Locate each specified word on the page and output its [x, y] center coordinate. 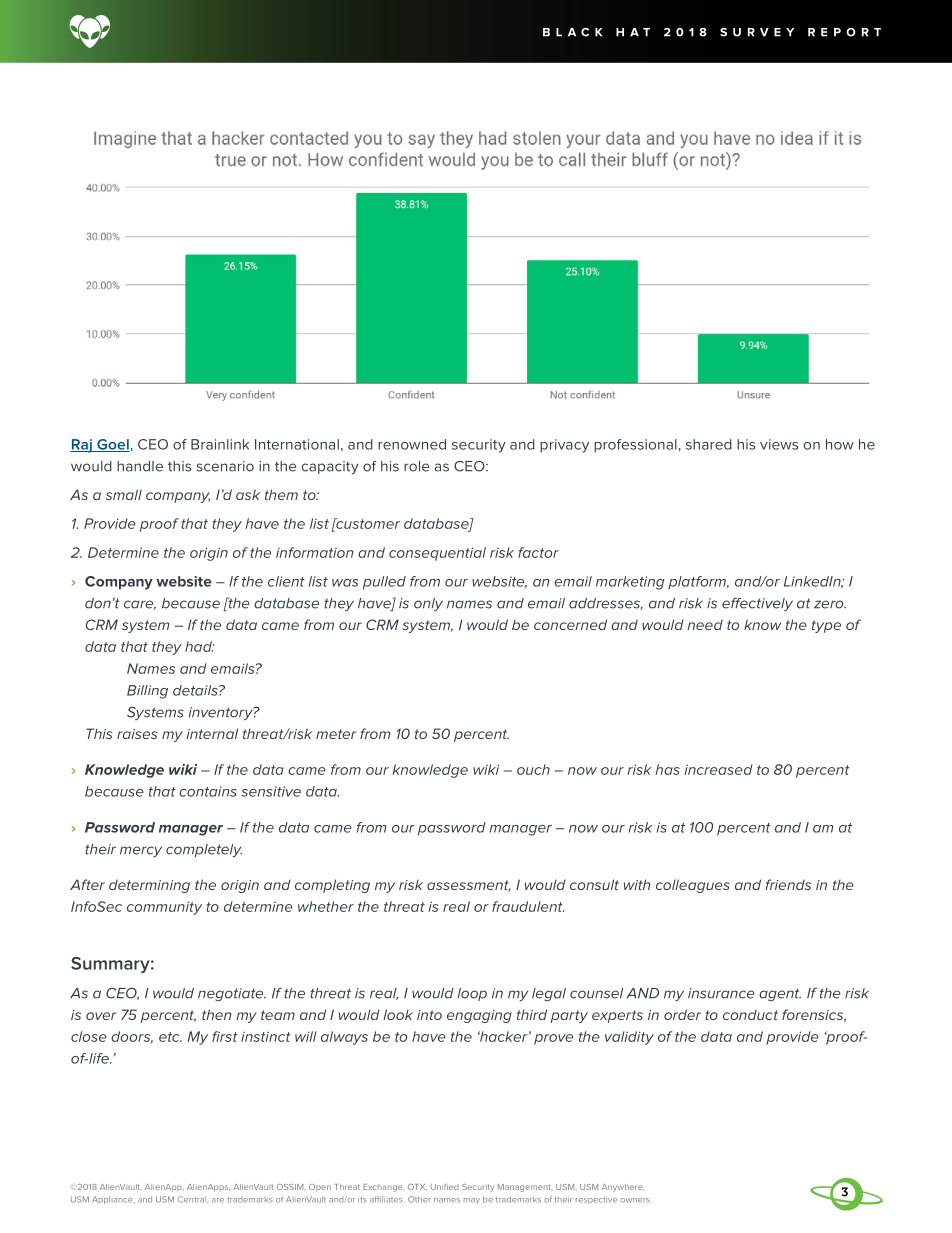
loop [472, 994]
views [779, 444]
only [428, 604]
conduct [750, 1014]
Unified [445, 1187]
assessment [469, 886]
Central [193, 1199]
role [416, 466]
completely [204, 850]
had [199, 646]
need [705, 624]
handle [140, 466]
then [217, 1014]
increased [718, 769]
